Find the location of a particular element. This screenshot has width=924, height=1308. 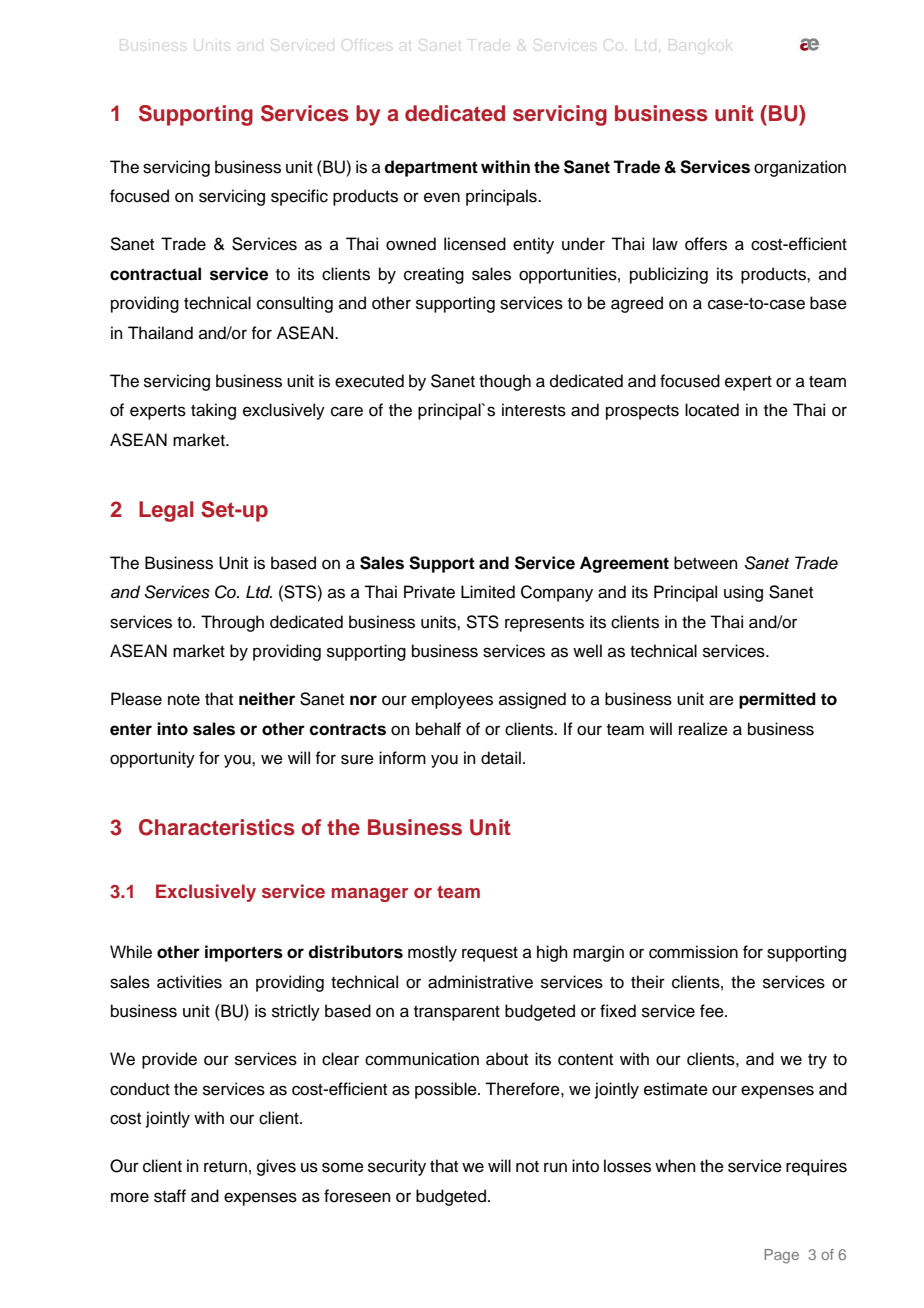

offers is located at coordinates (706, 244).
